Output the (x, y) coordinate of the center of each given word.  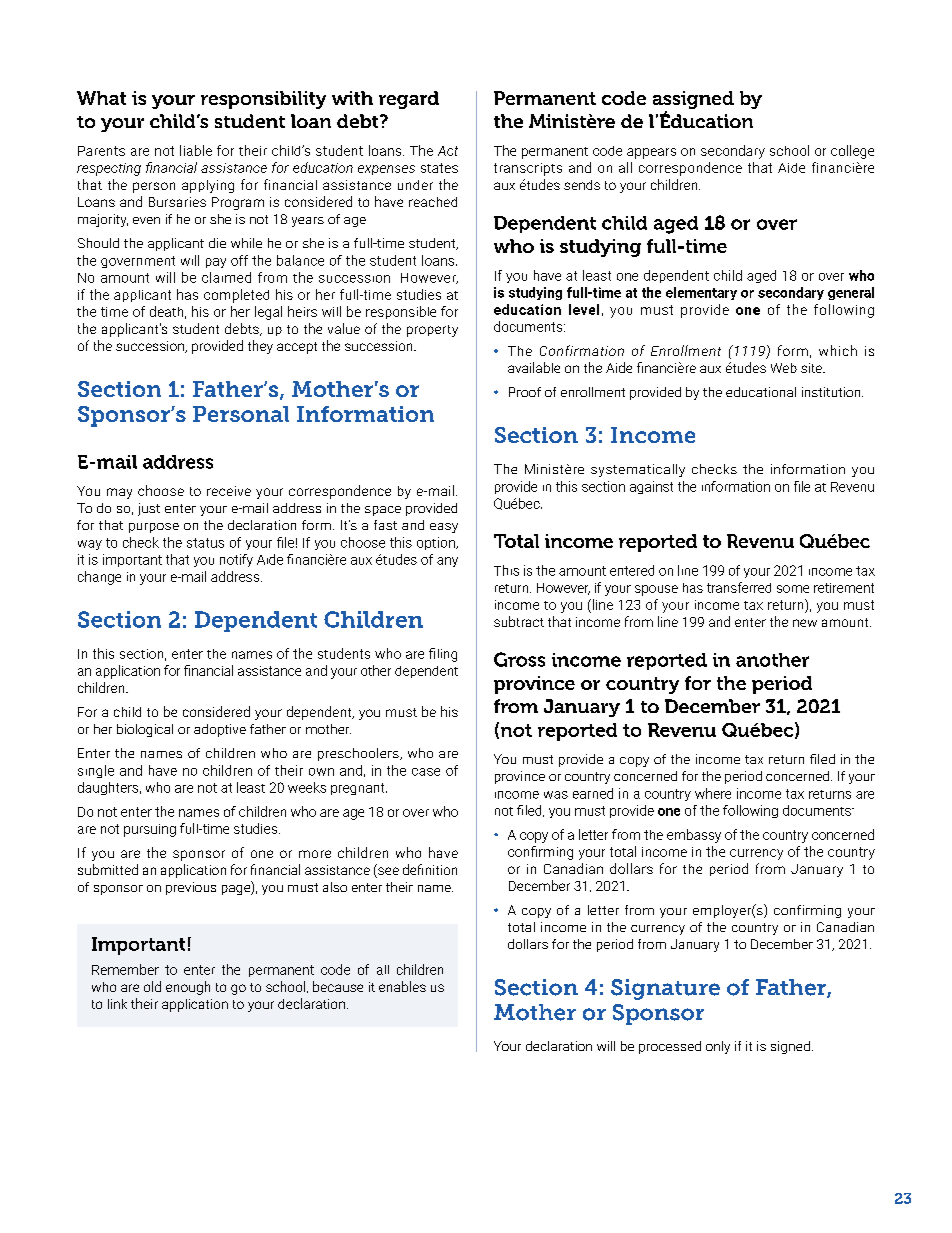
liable (196, 150)
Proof (525, 392)
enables (402, 986)
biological (145, 730)
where (713, 793)
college (852, 152)
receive (229, 491)
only (718, 1047)
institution (832, 392)
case (426, 772)
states (439, 168)
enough (188, 988)
